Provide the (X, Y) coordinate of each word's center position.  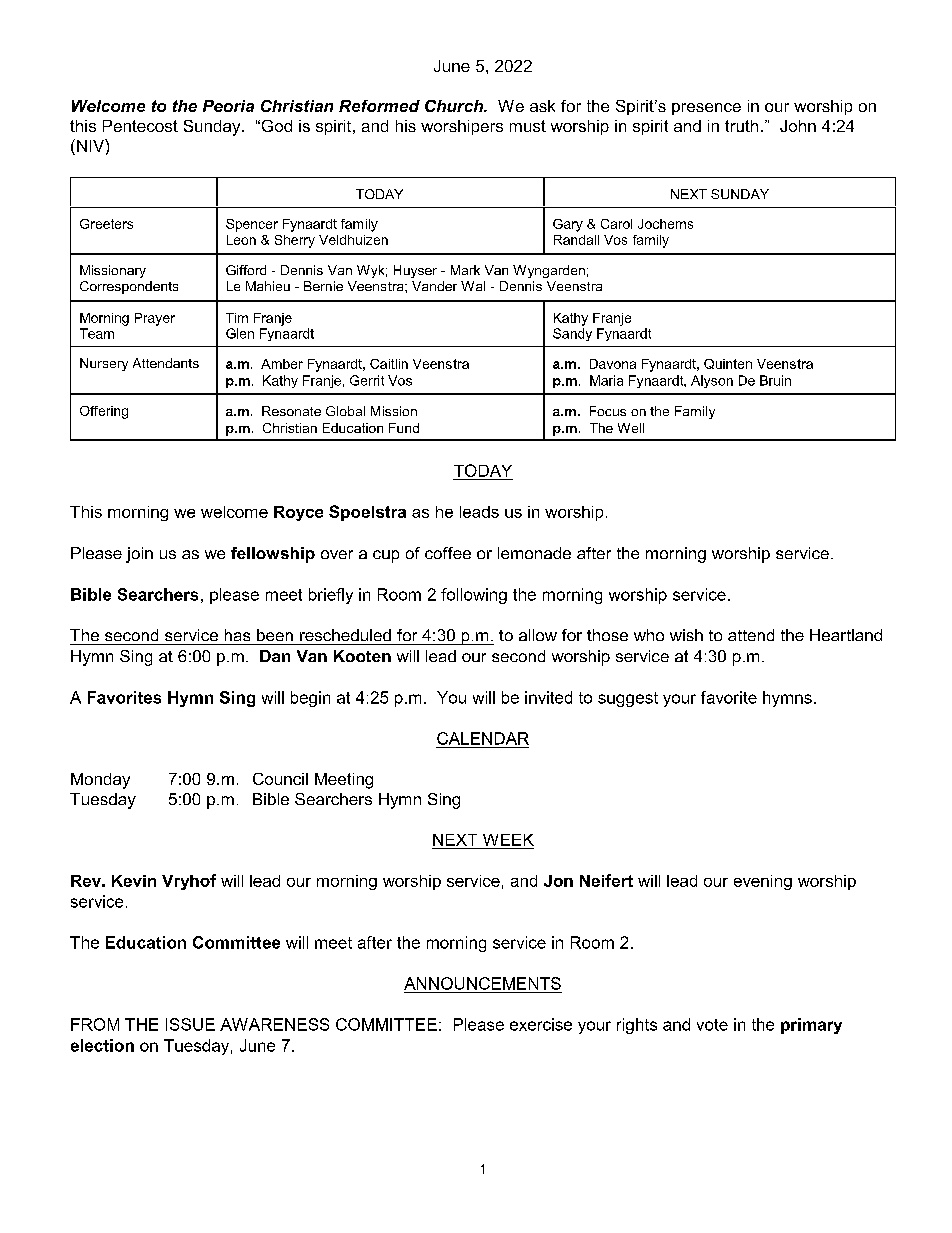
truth (741, 126)
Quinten (728, 364)
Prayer (155, 319)
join (139, 555)
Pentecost (140, 126)
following (474, 596)
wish (686, 635)
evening (763, 882)
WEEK (508, 840)
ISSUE (190, 1024)
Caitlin (389, 364)
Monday (100, 781)
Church (455, 106)
